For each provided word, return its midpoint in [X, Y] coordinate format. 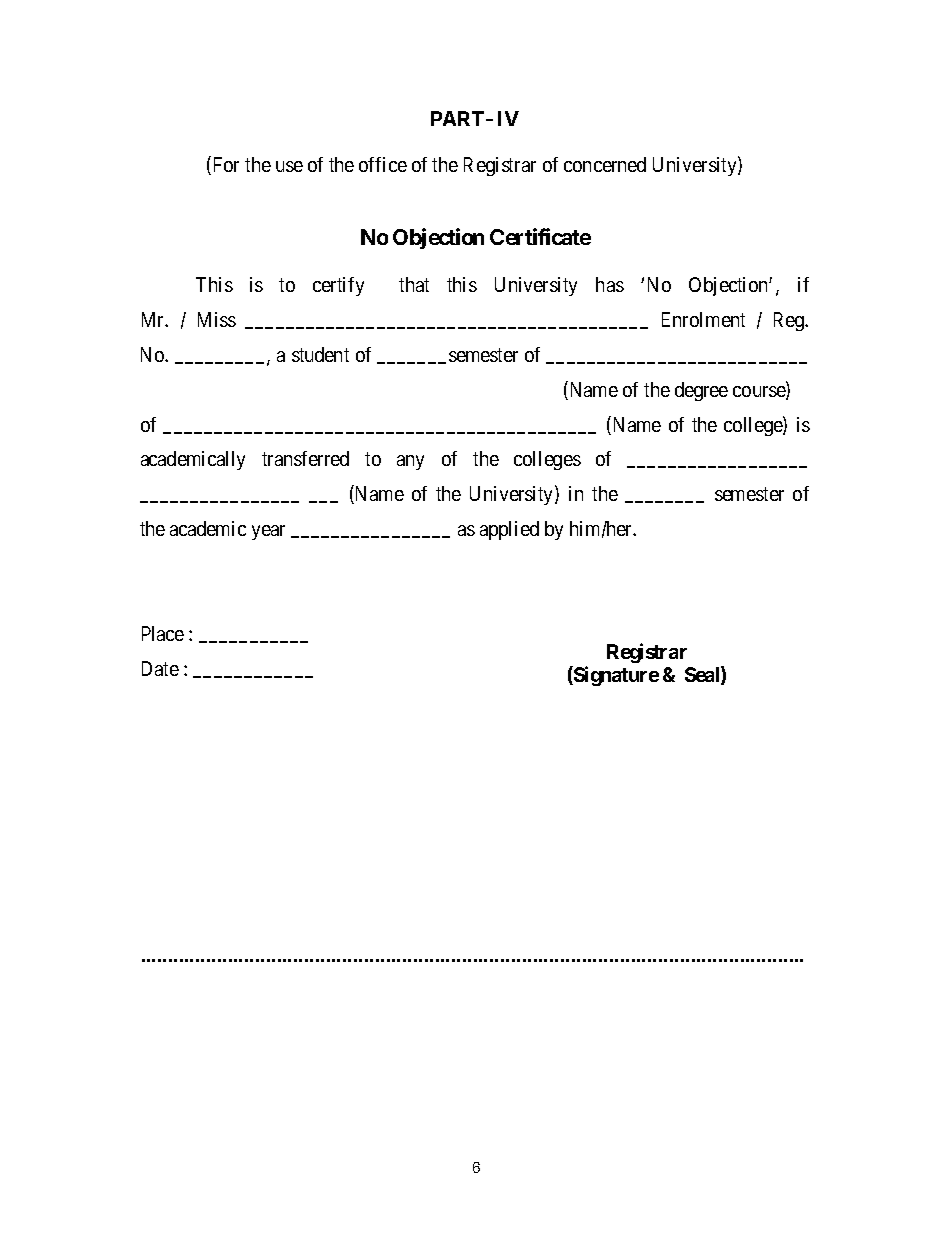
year [268, 532]
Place [163, 633]
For [224, 166]
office [383, 164]
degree [701, 391]
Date [160, 668]
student [320, 354]
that [414, 284]
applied [509, 530]
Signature [615, 676]
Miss [217, 319]
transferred [305, 458]
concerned [605, 164]
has [610, 284]
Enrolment [703, 319]
